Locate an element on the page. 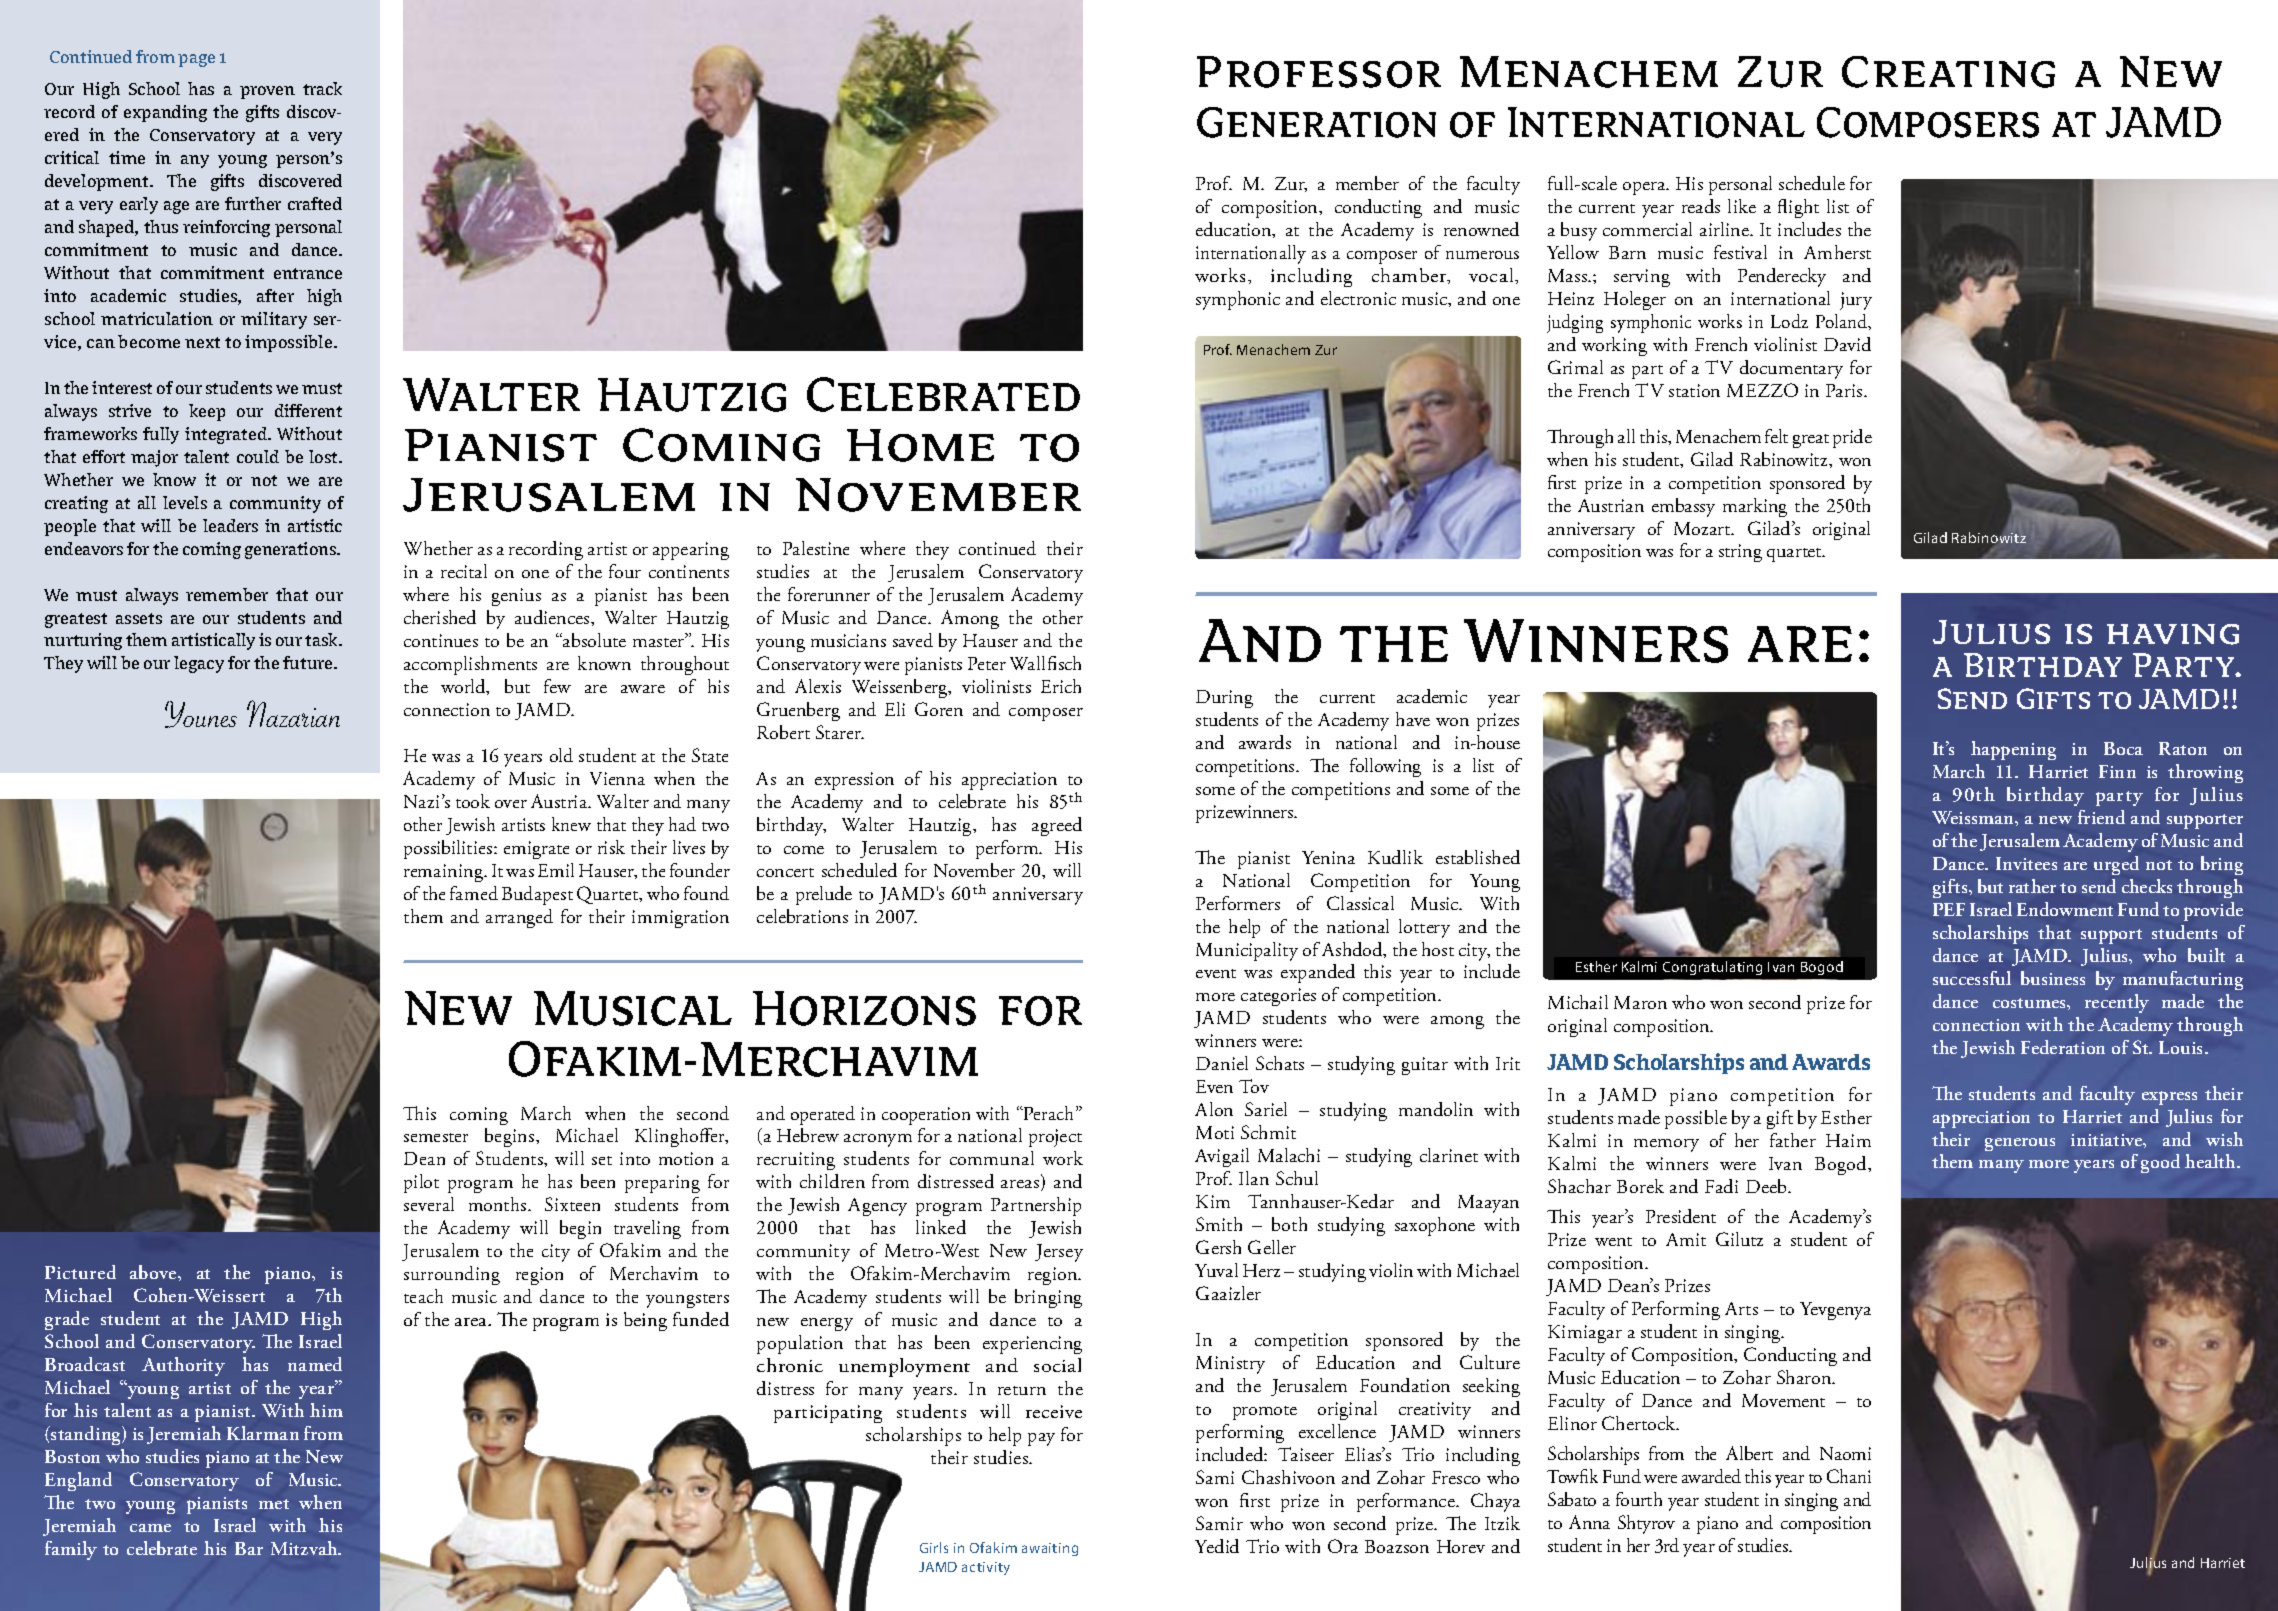 The height and width of the page is (1611, 2278). recital is located at coordinates (464, 571).
